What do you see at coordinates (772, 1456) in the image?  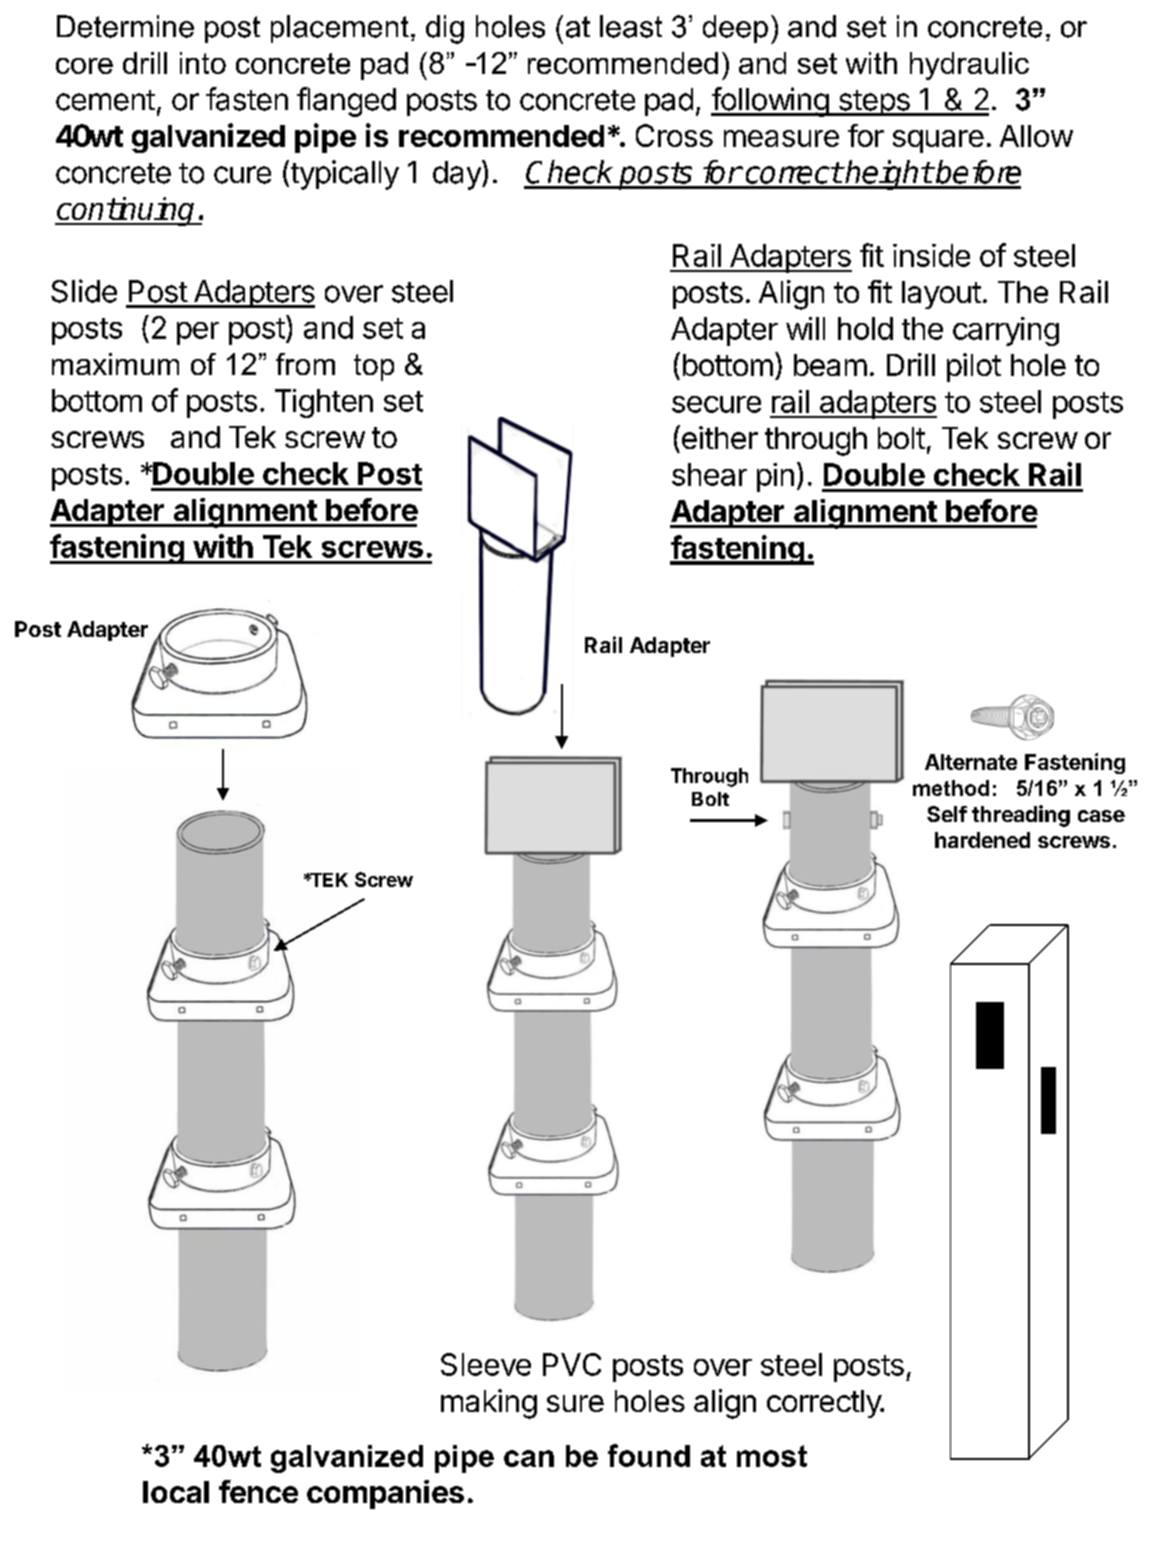 I see `most` at bounding box center [772, 1456].
